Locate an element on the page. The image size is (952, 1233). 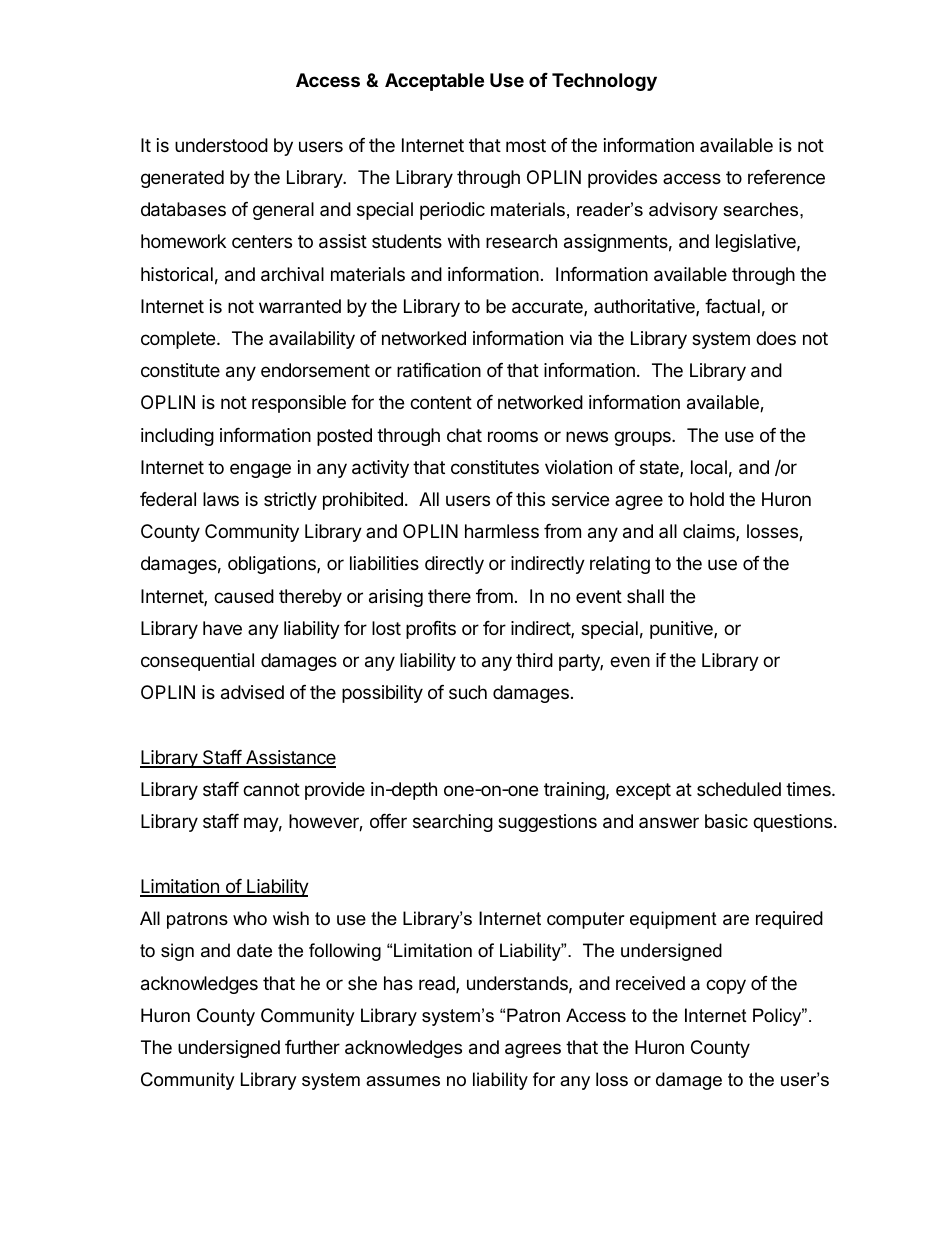
assumes is located at coordinates (403, 1081).
